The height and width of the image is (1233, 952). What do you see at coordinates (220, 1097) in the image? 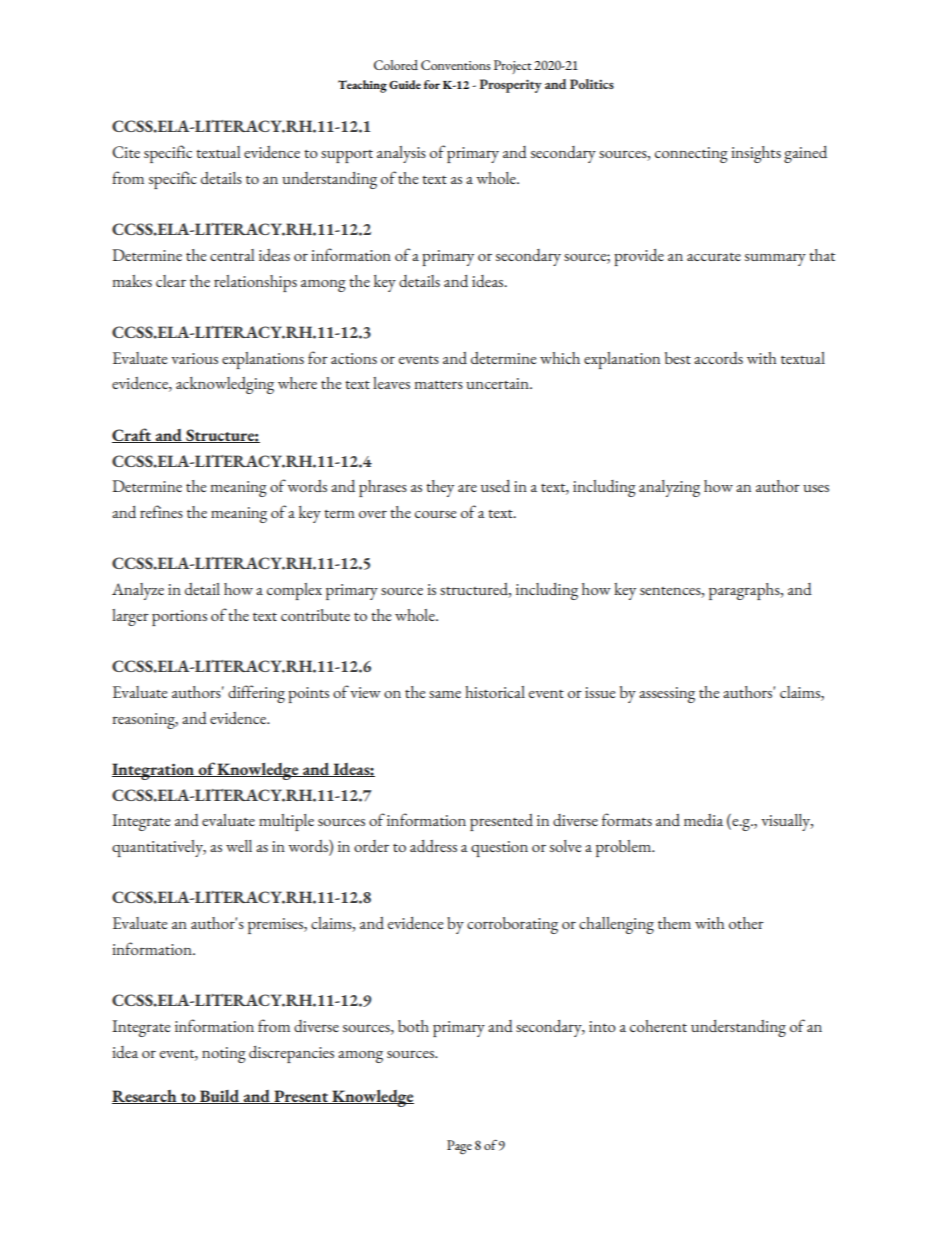
I see `Build` at bounding box center [220, 1097].
